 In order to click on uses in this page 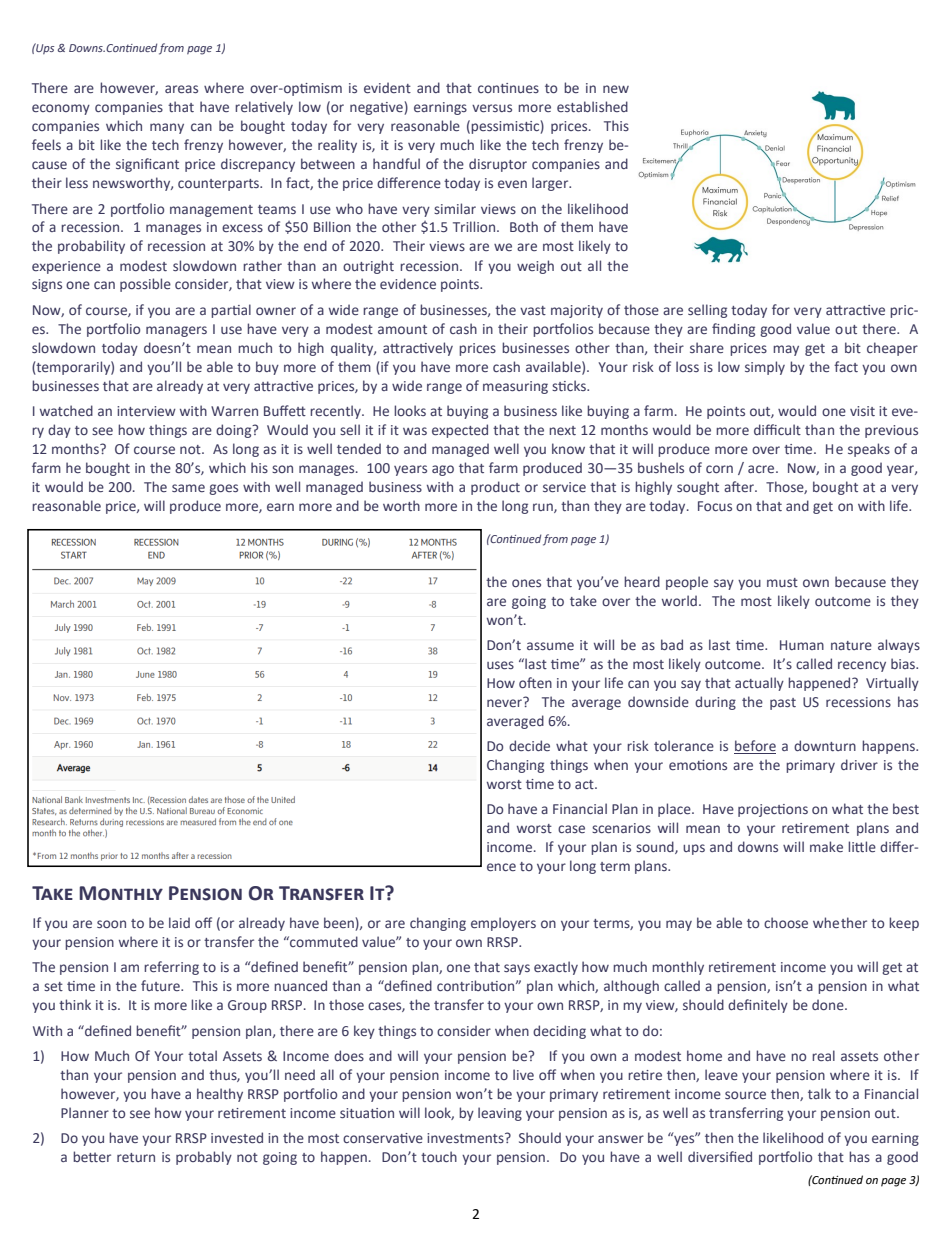, I will do `click(500, 665)`.
